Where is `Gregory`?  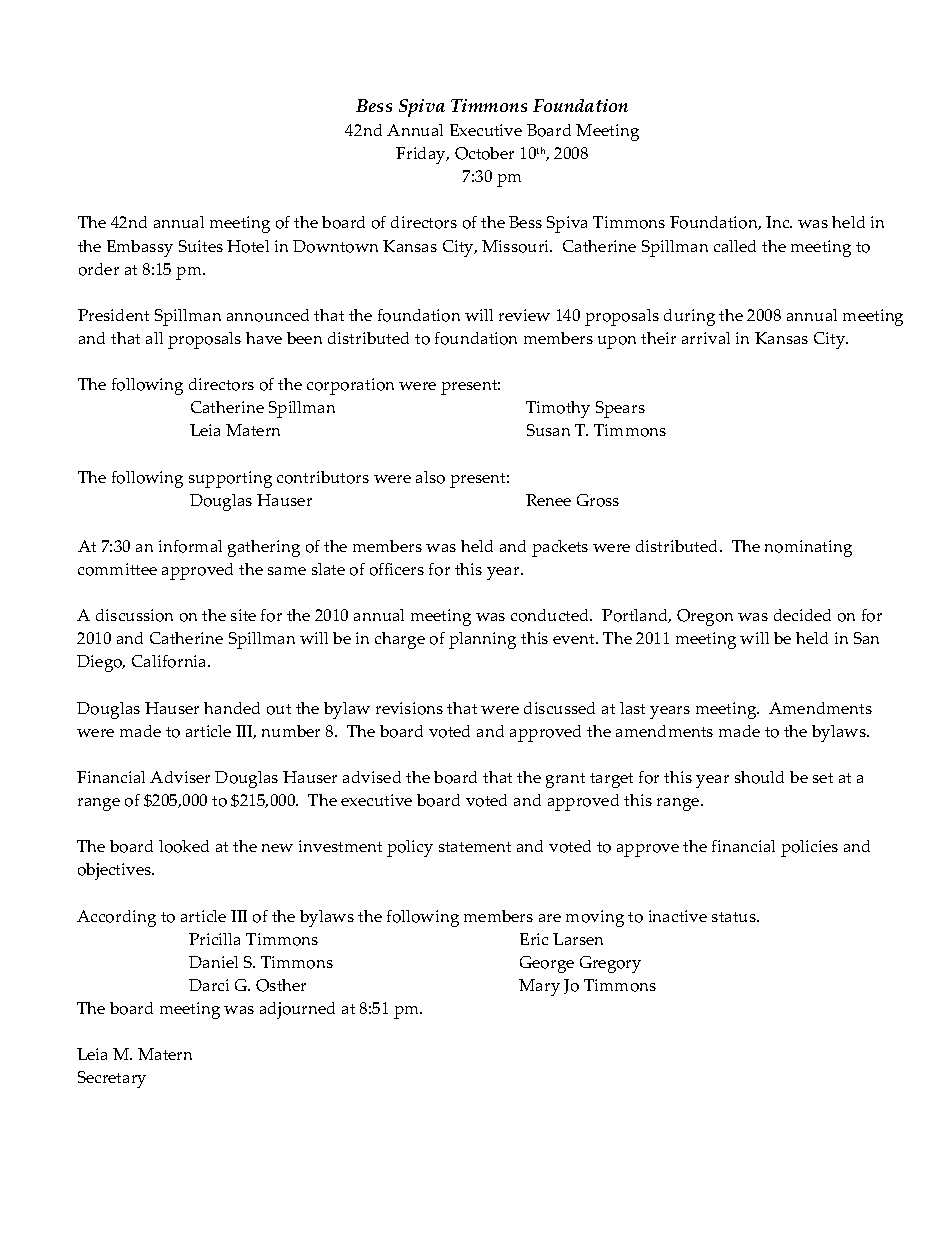 Gregory is located at coordinates (610, 964).
